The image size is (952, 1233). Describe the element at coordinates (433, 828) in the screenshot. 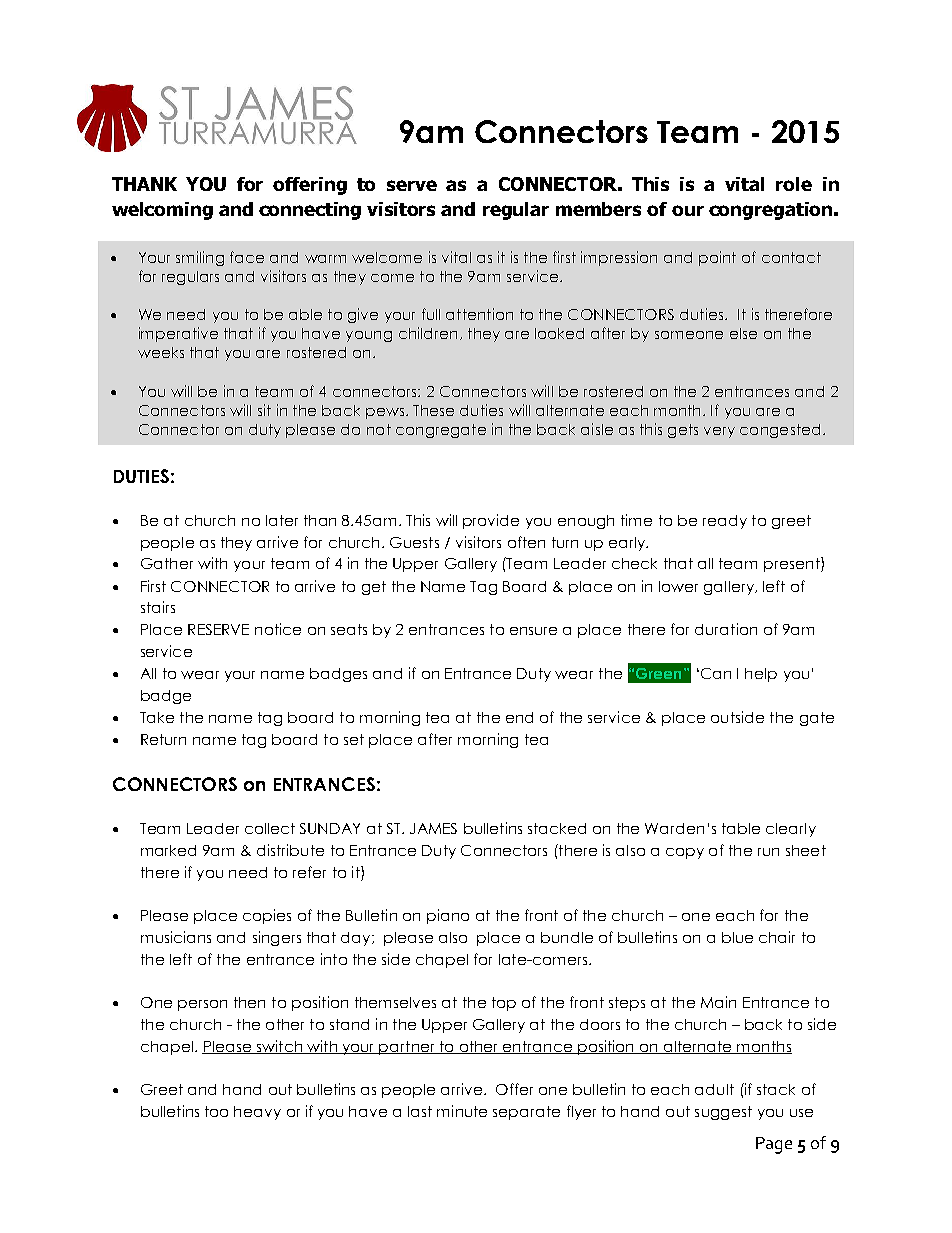

I see `JAMES` at that location.
